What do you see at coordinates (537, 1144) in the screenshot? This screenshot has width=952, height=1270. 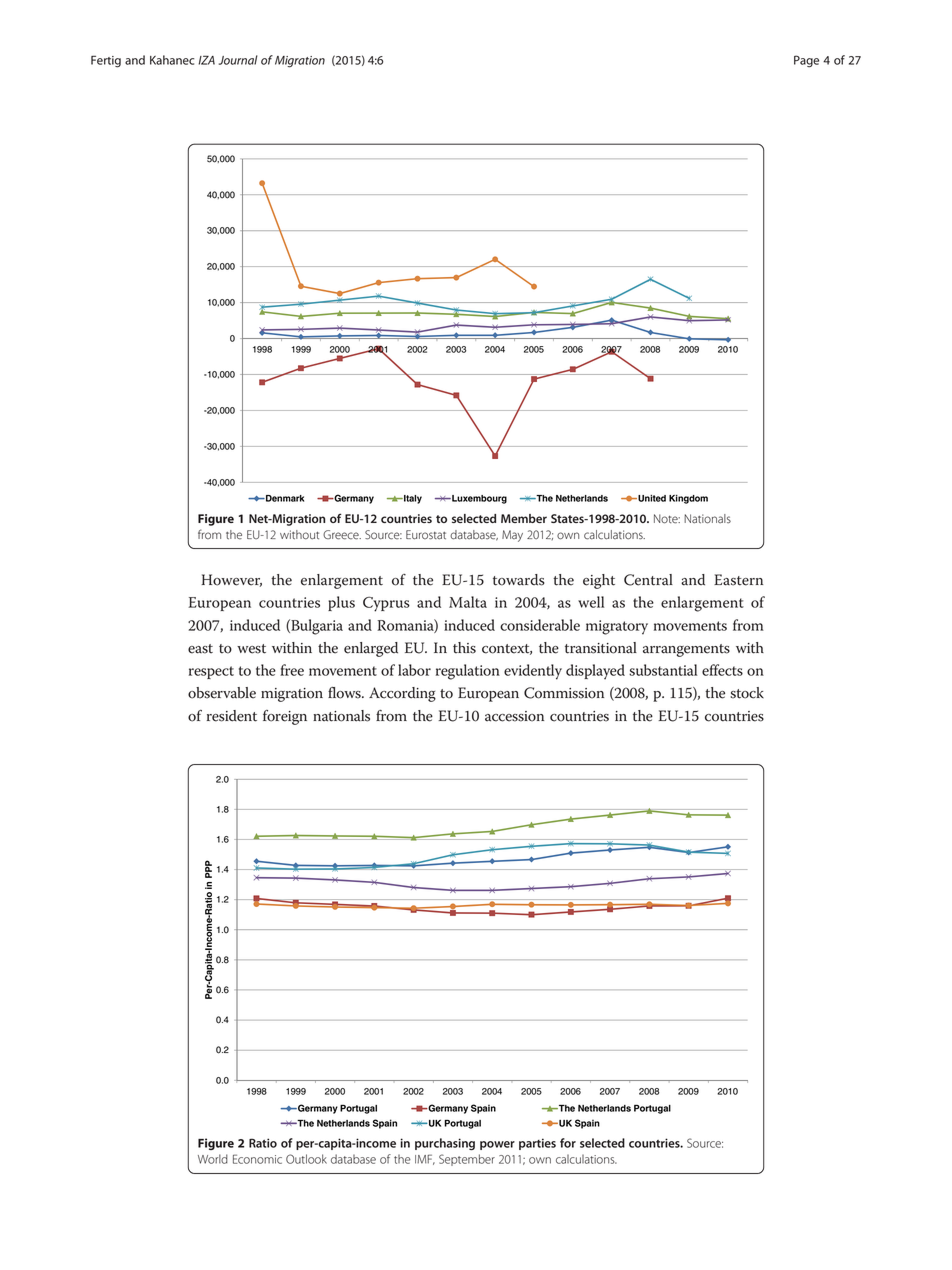 I see `parties` at bounding box center [537, 1144].
